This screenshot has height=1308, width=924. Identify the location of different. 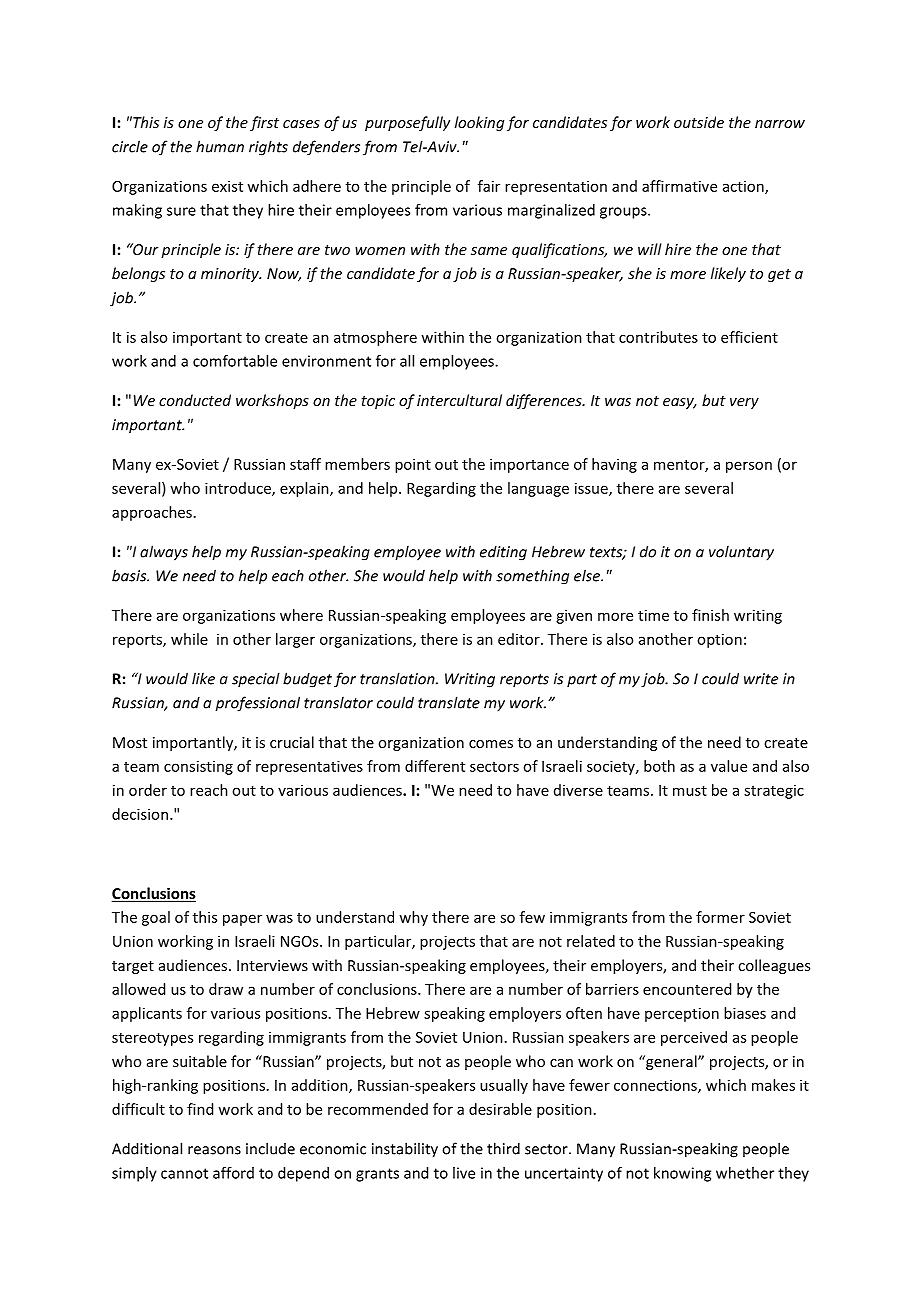
(435, 766).
